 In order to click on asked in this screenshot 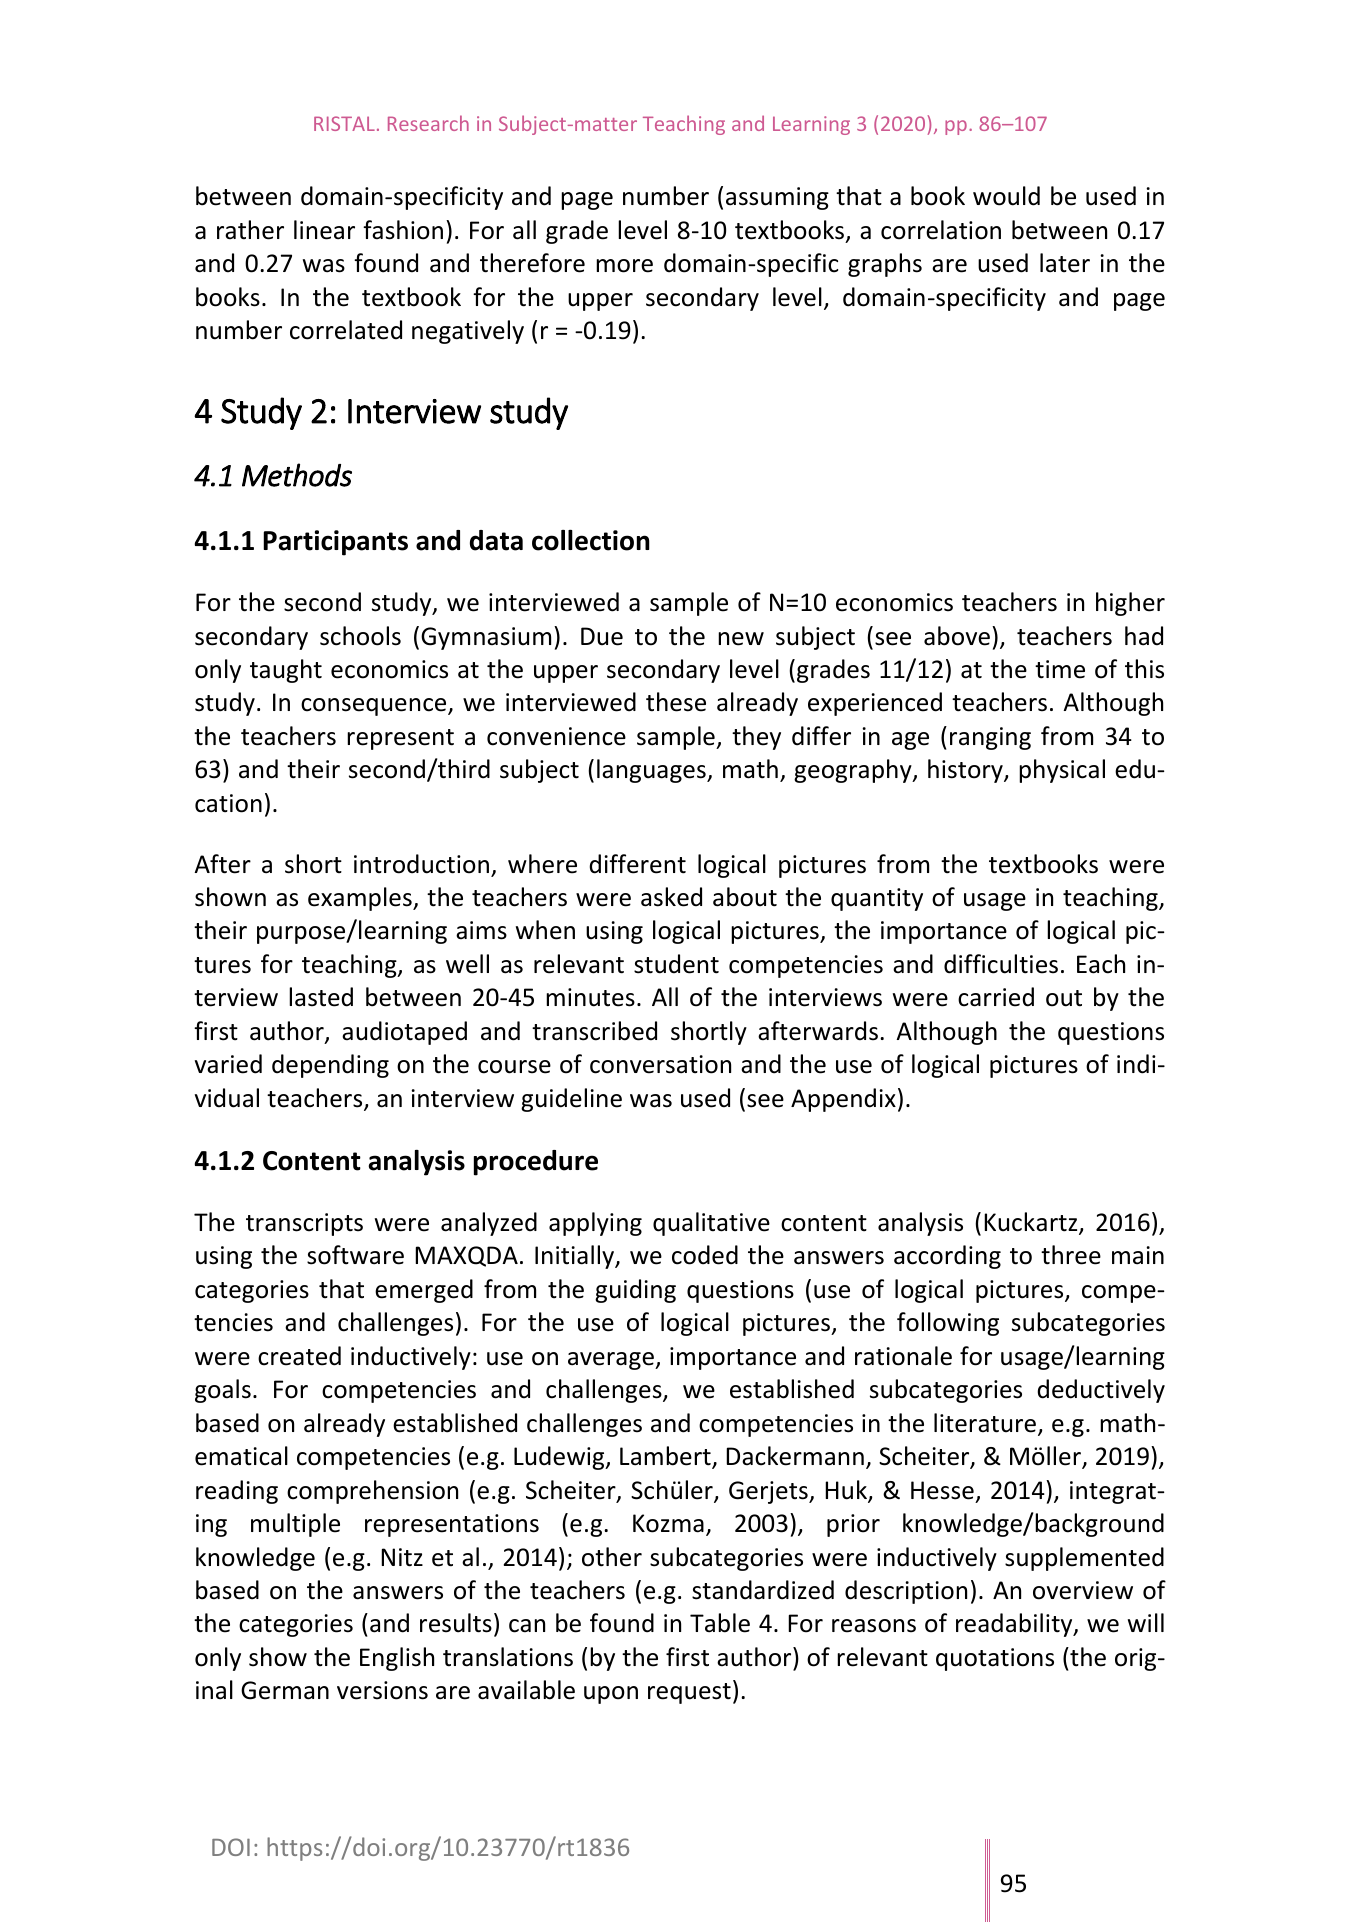, I will do `click(671, 897)`.
